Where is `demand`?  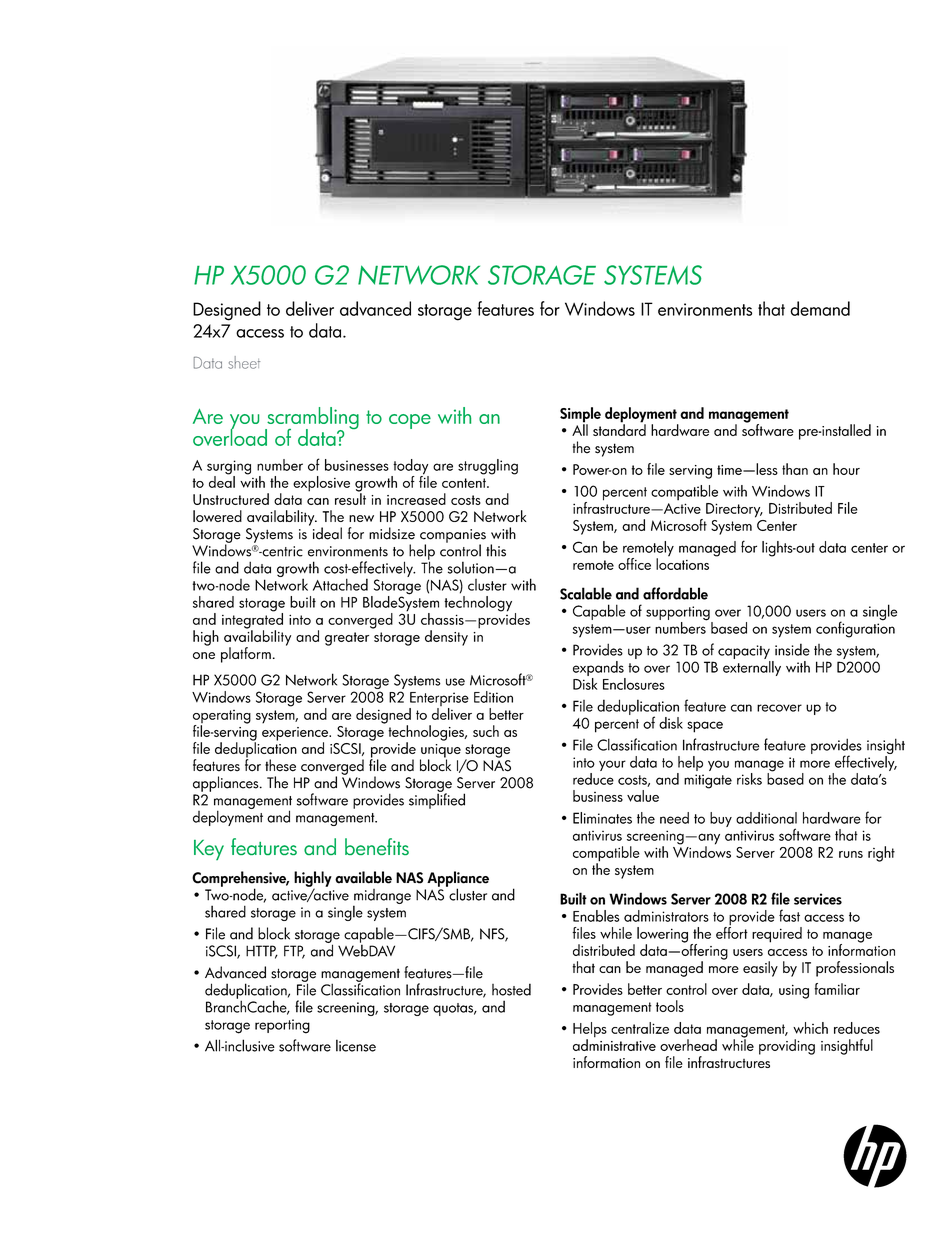
demand is located at coordinates (820, 308).
